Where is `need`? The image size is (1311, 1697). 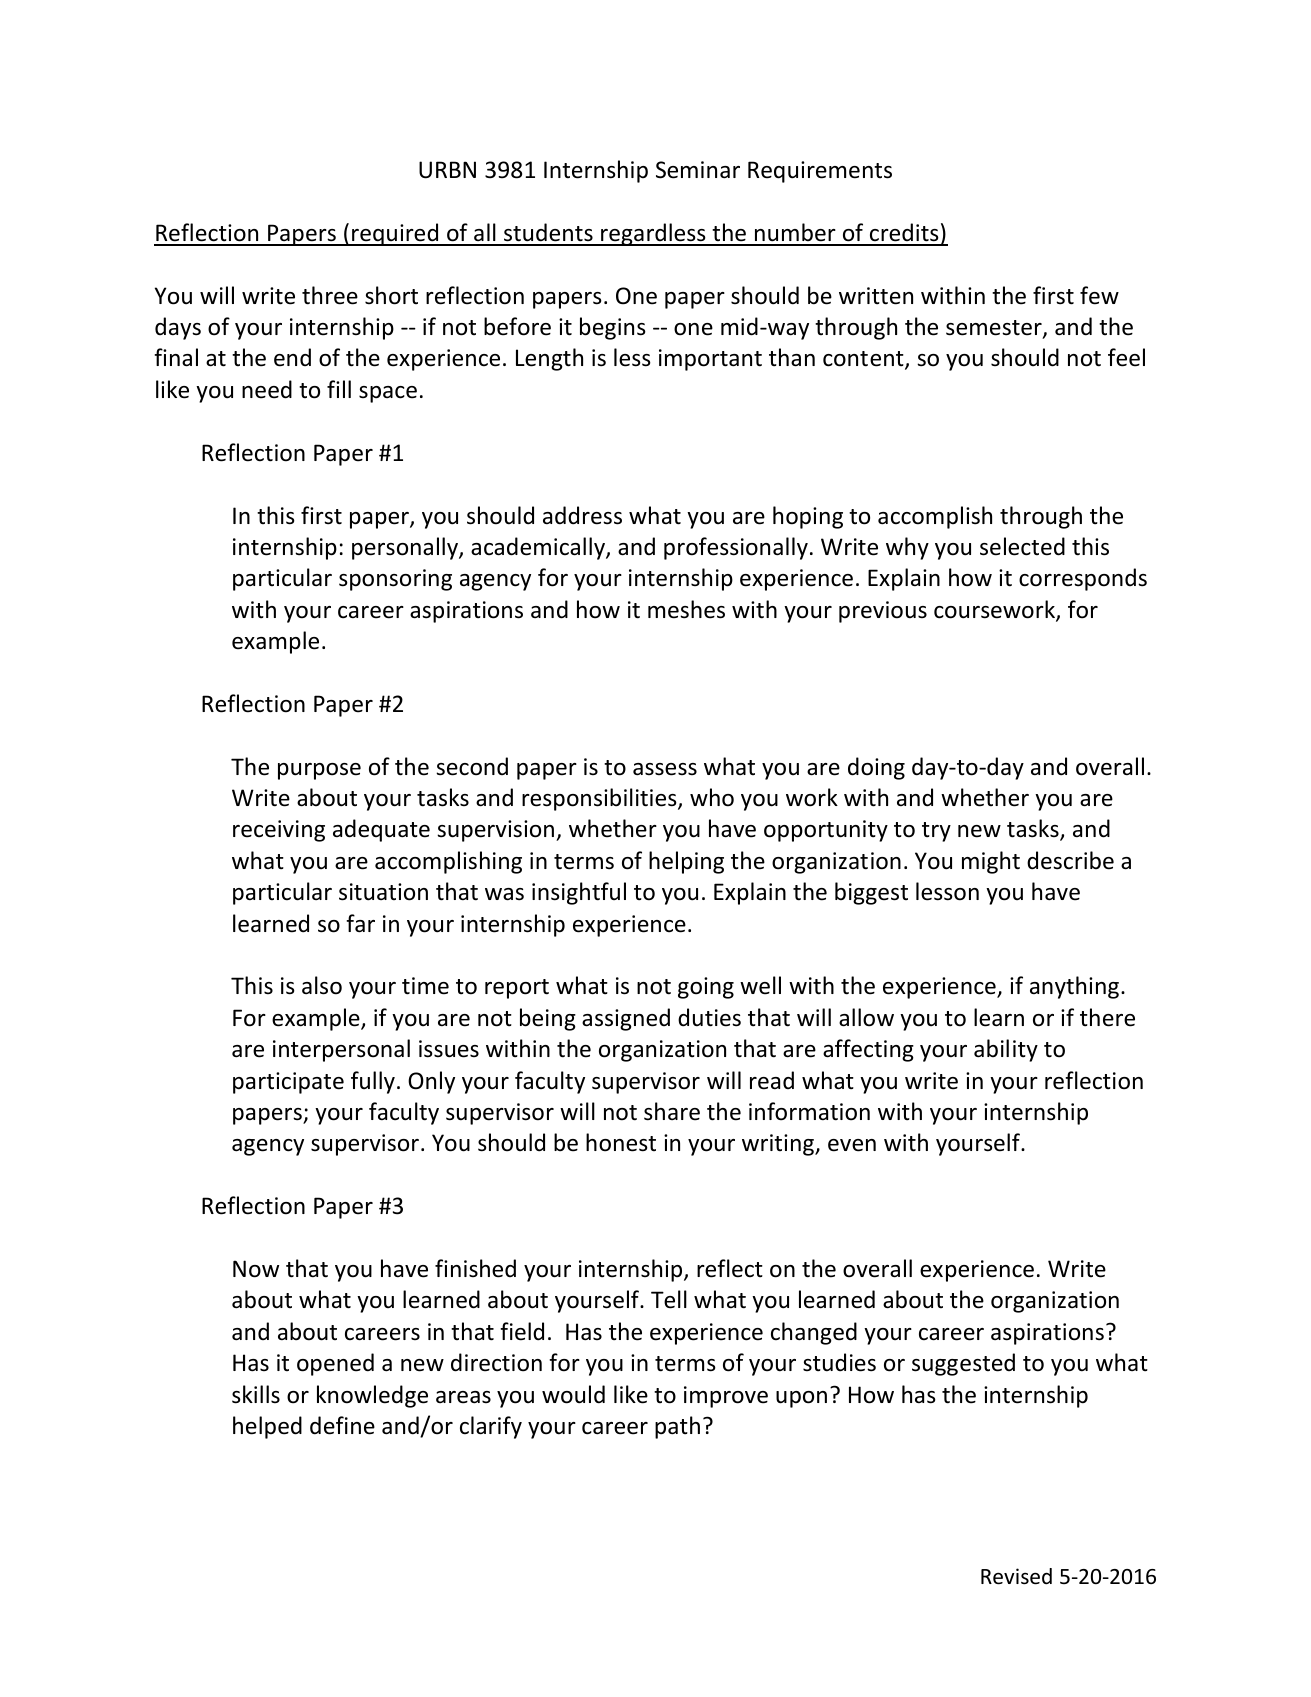
need is located at coordinates (267, 389).
